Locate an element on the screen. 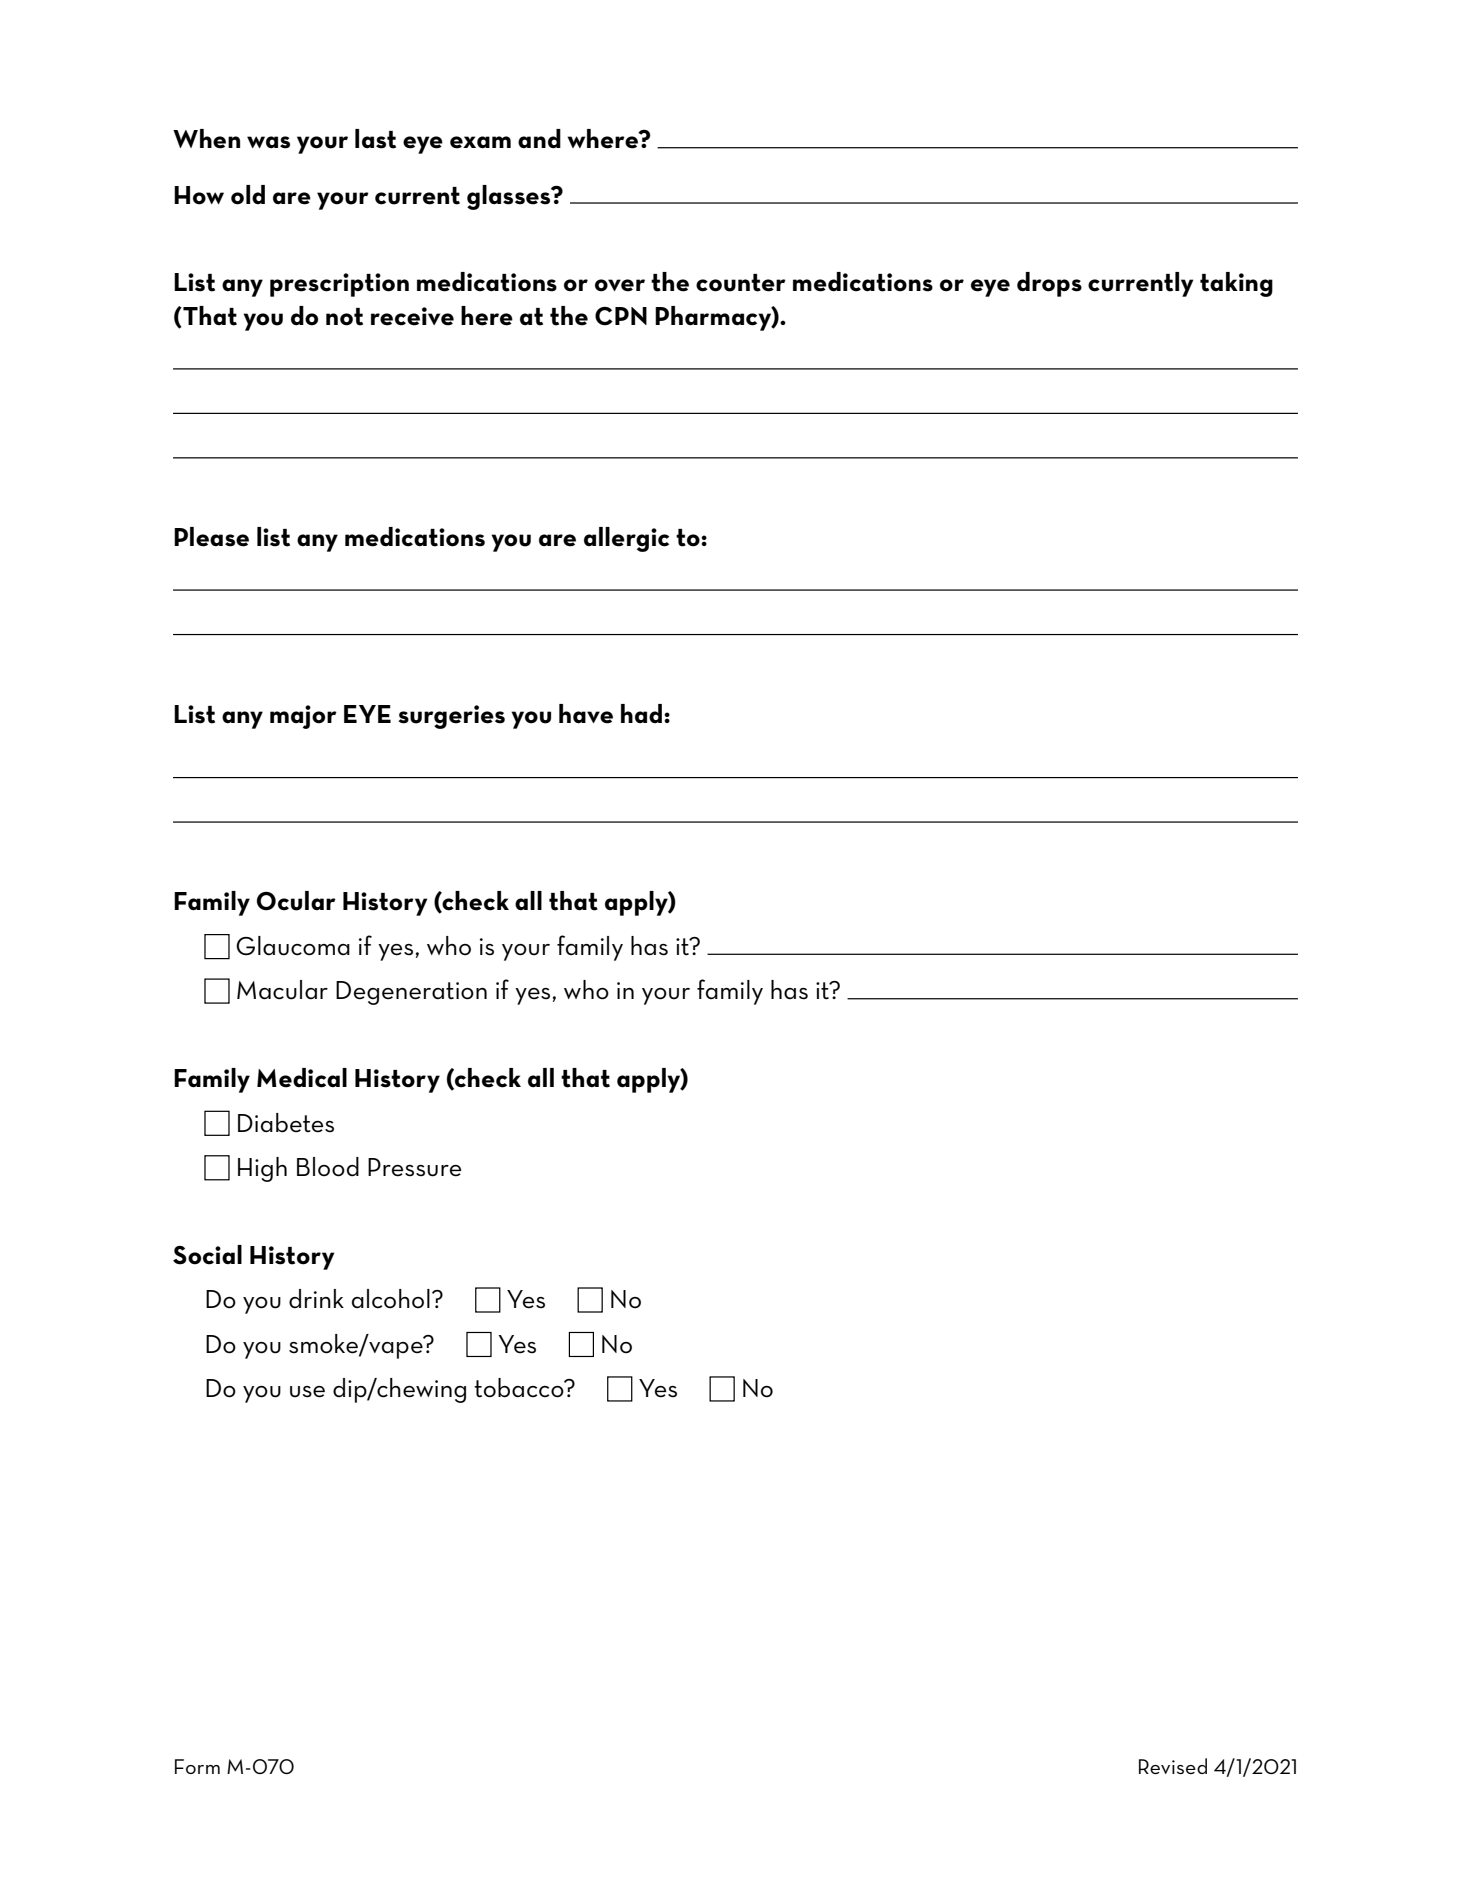 The image size is (1471, 1904). counter is located at coordinates (741, 283).
